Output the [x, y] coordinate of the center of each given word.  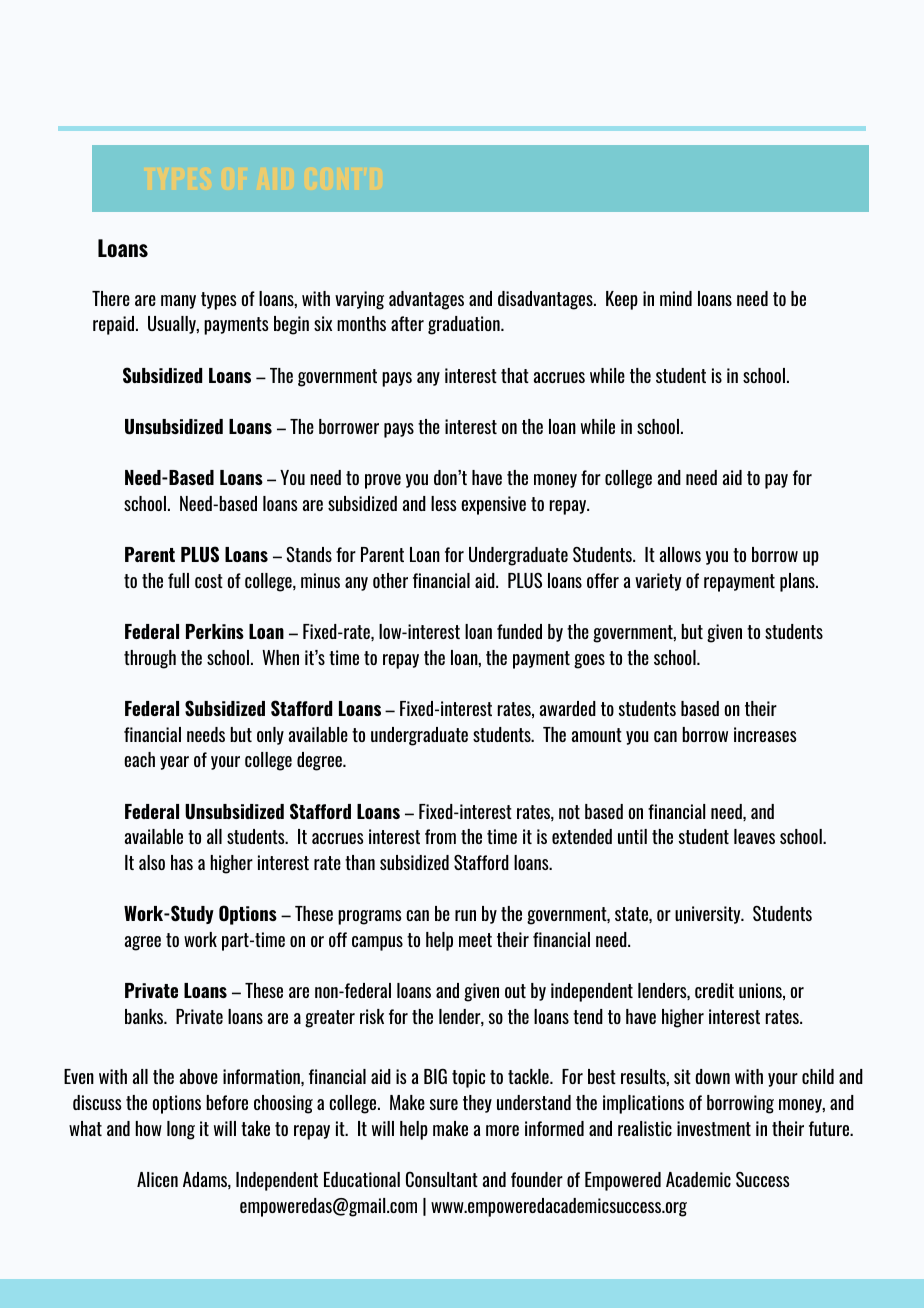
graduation [465, 325]
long [181, 1130]
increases [765, 734]
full [178, 580]
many [178, 302]
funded [519, 631]
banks [145, 1016]
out [515, 991]
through [150, 659]
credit [714, 990]
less [444, 503]
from [440, 836]
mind [676, 298]
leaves [754, 836]
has [182, 862]
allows [680, 554]
